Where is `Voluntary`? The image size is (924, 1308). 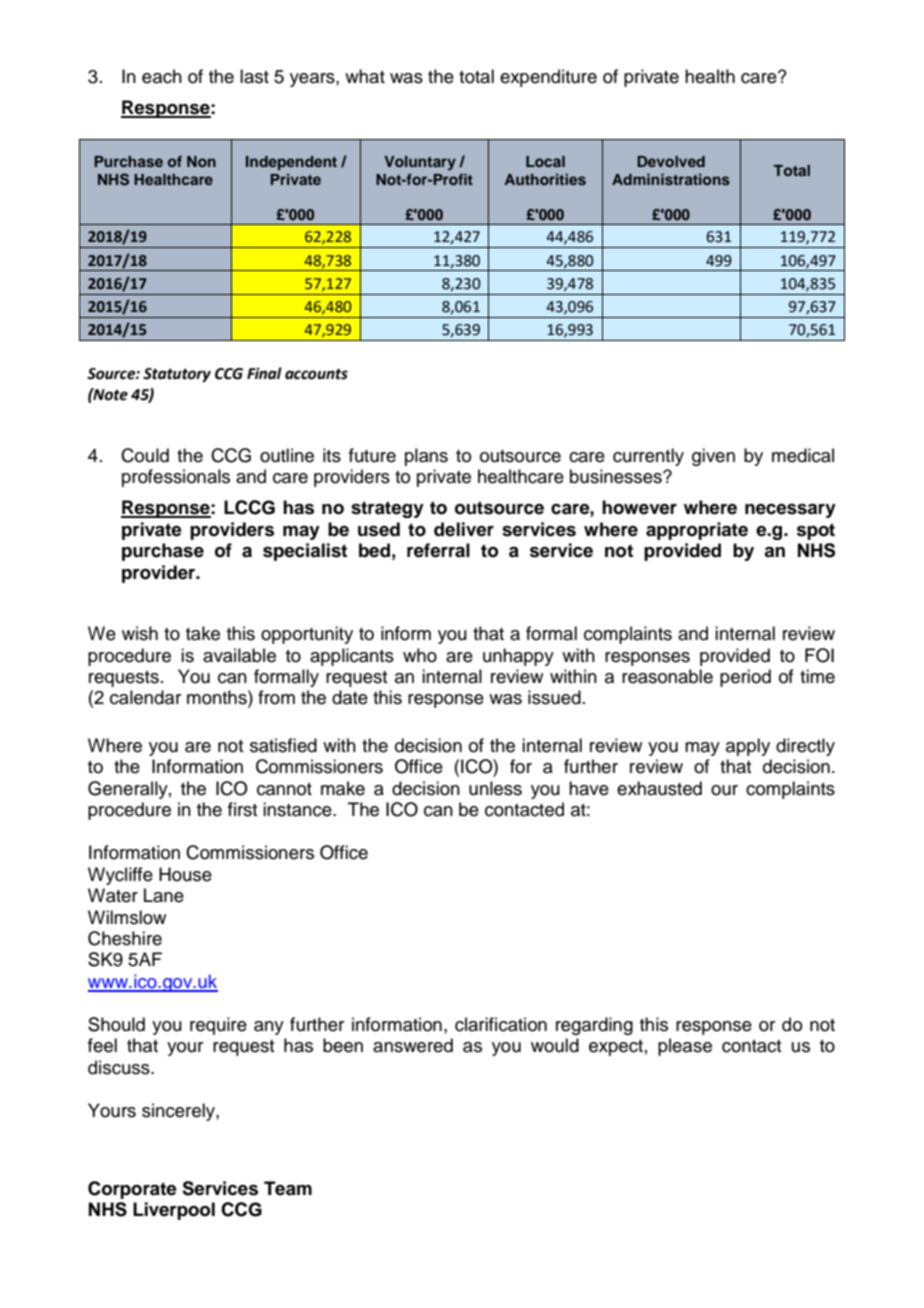
Voluntary is located at coordinates (420, 163).
